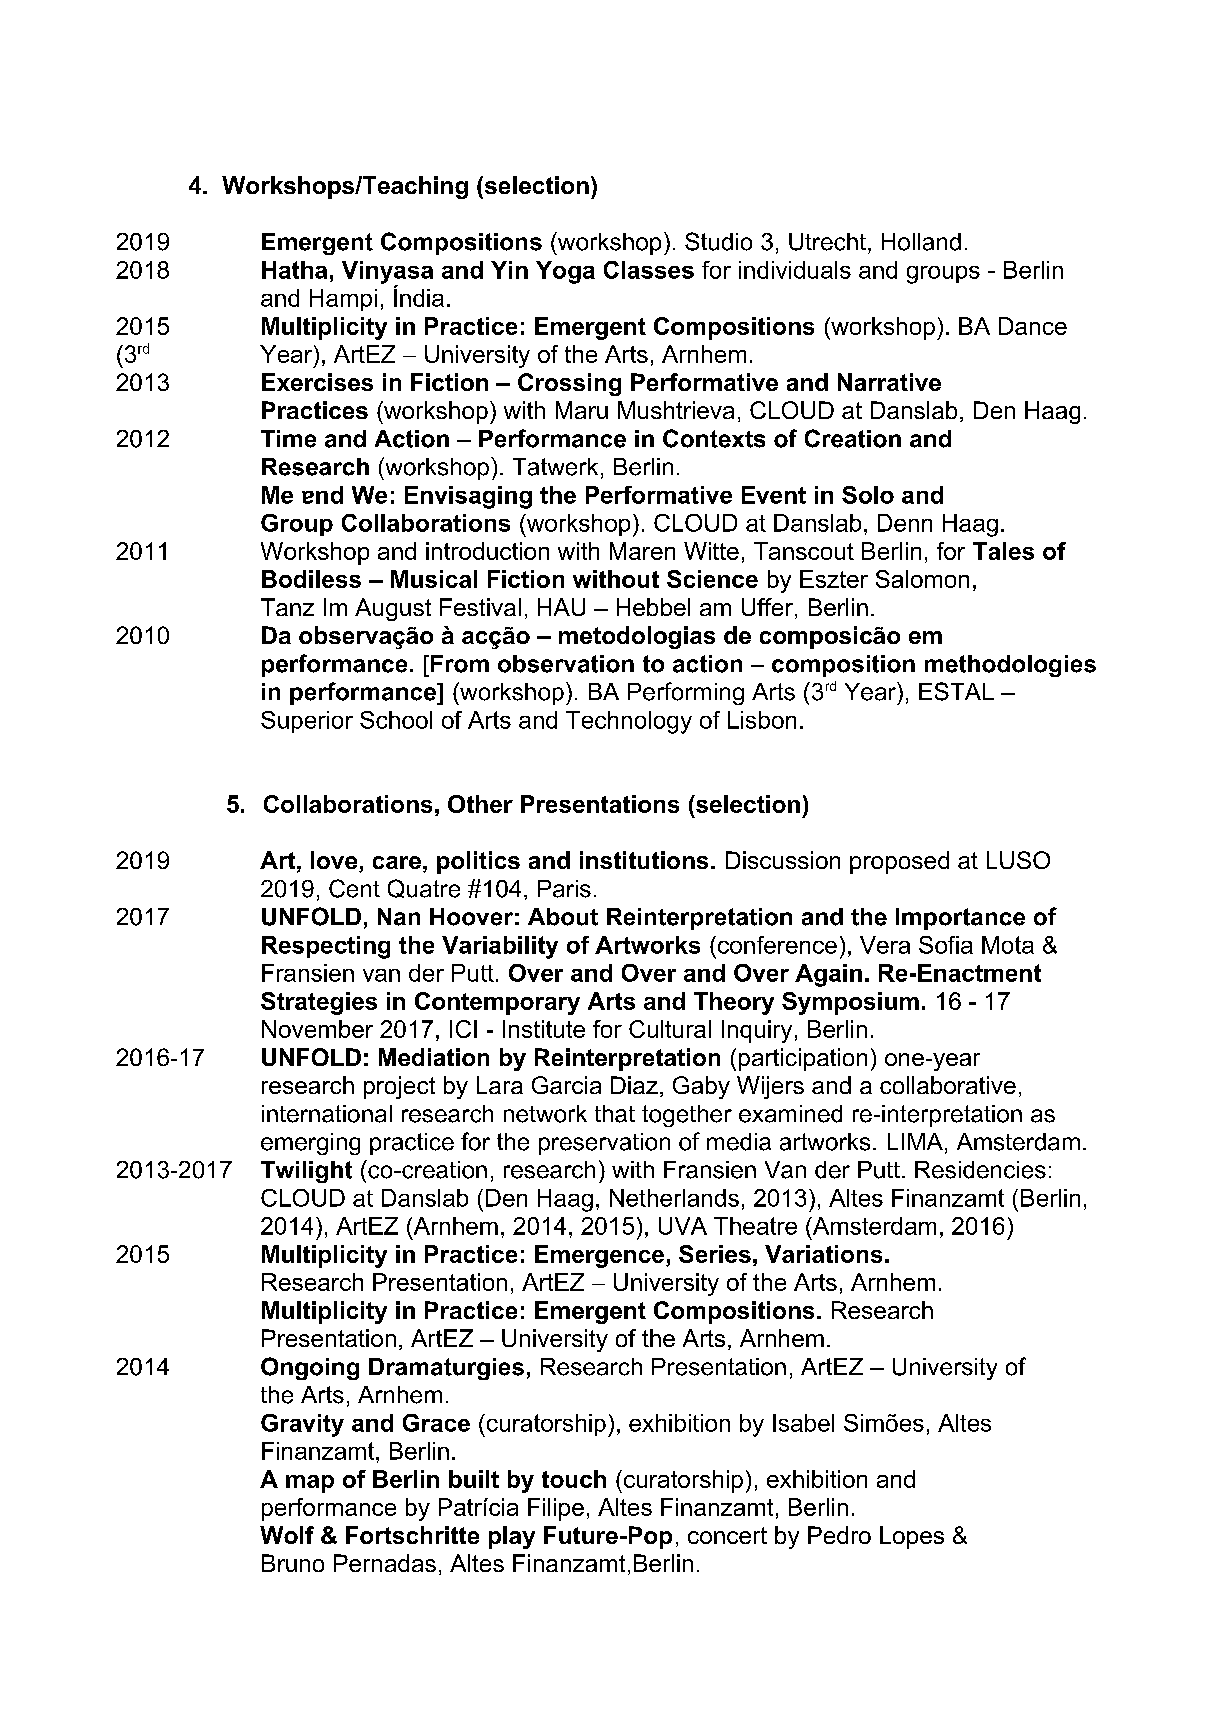 This screenshot has height=1716, width=1213. I want to click on Maren, so click(642, 551).
